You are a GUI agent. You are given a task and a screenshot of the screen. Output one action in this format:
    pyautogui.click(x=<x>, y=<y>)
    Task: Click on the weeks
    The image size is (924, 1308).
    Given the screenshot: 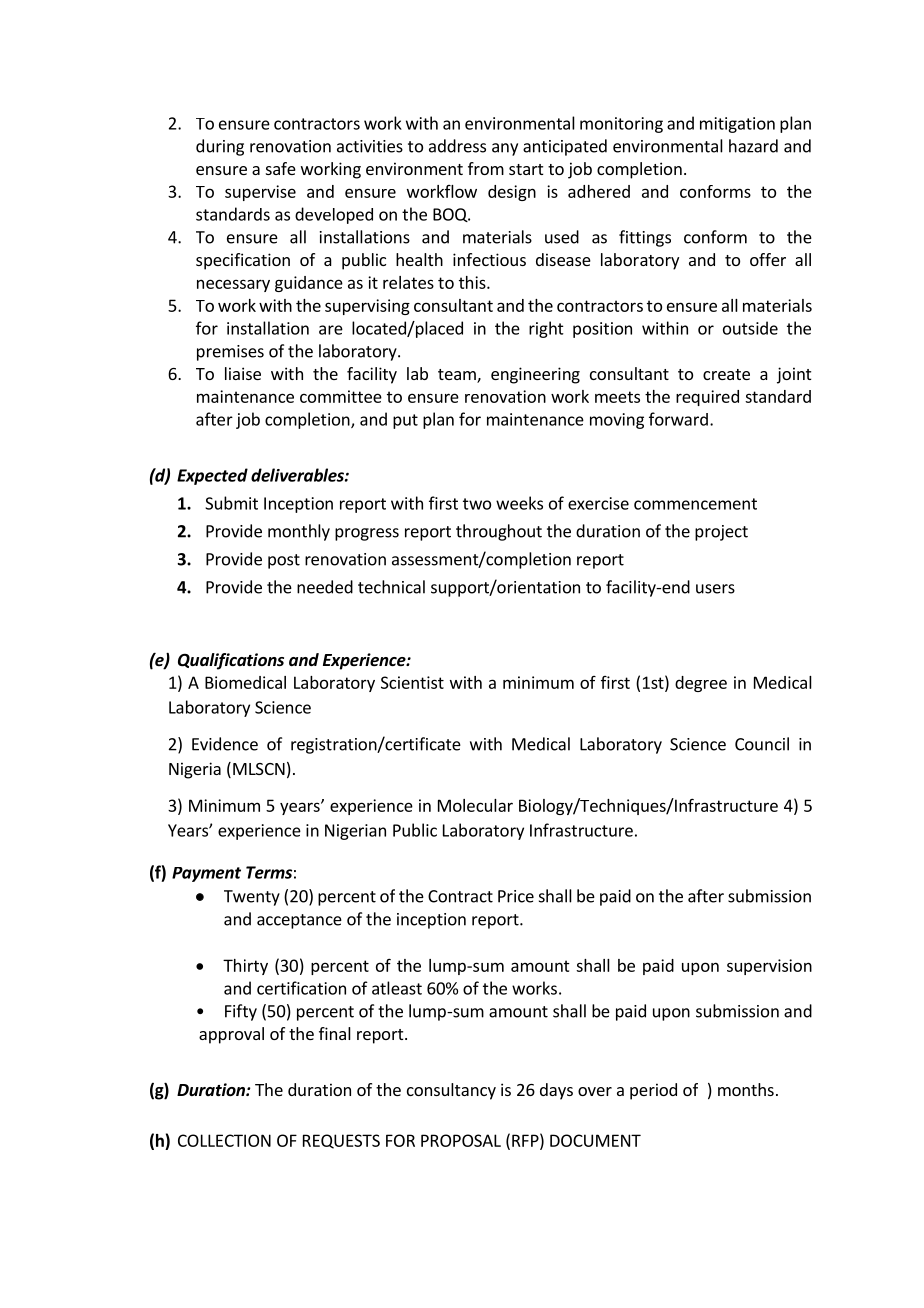 What is the action you would take?
    pyautogui.click(x=519, y=503)
